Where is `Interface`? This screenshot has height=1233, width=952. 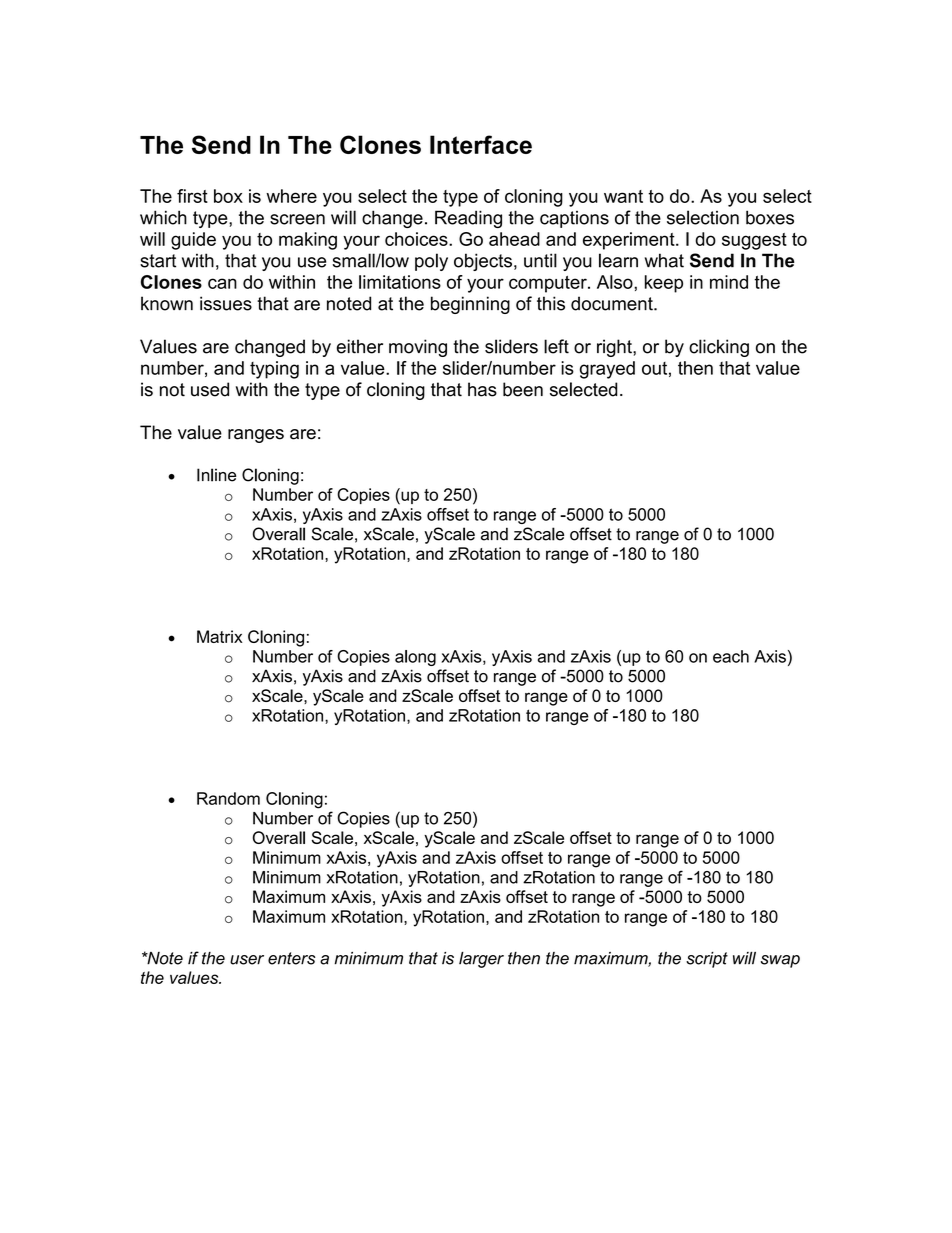 Interface is located at coordinates (481, 144).
